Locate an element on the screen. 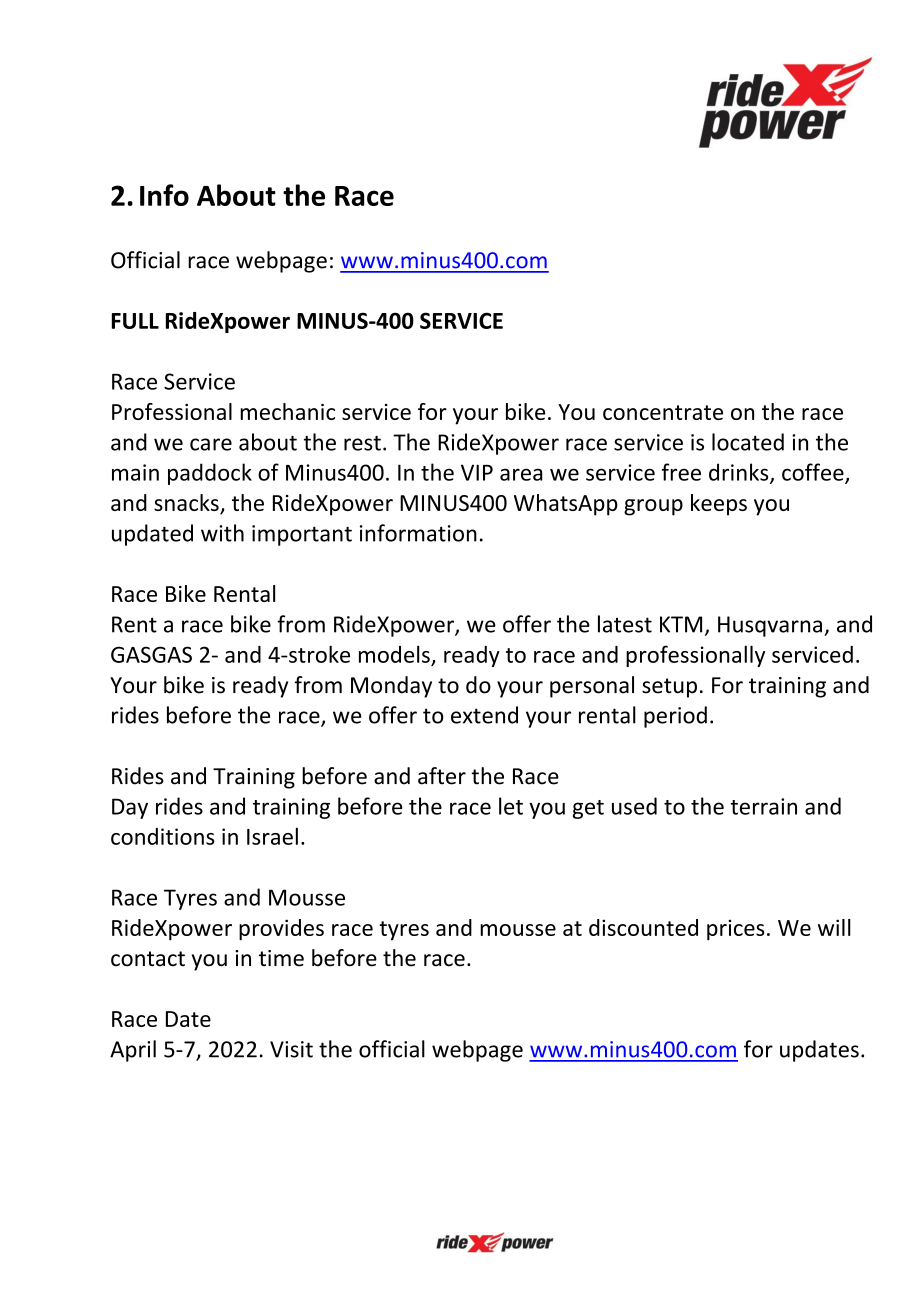 The width and height of the screenshot is (924, 1308). time is located at coordinates (281, 958).
